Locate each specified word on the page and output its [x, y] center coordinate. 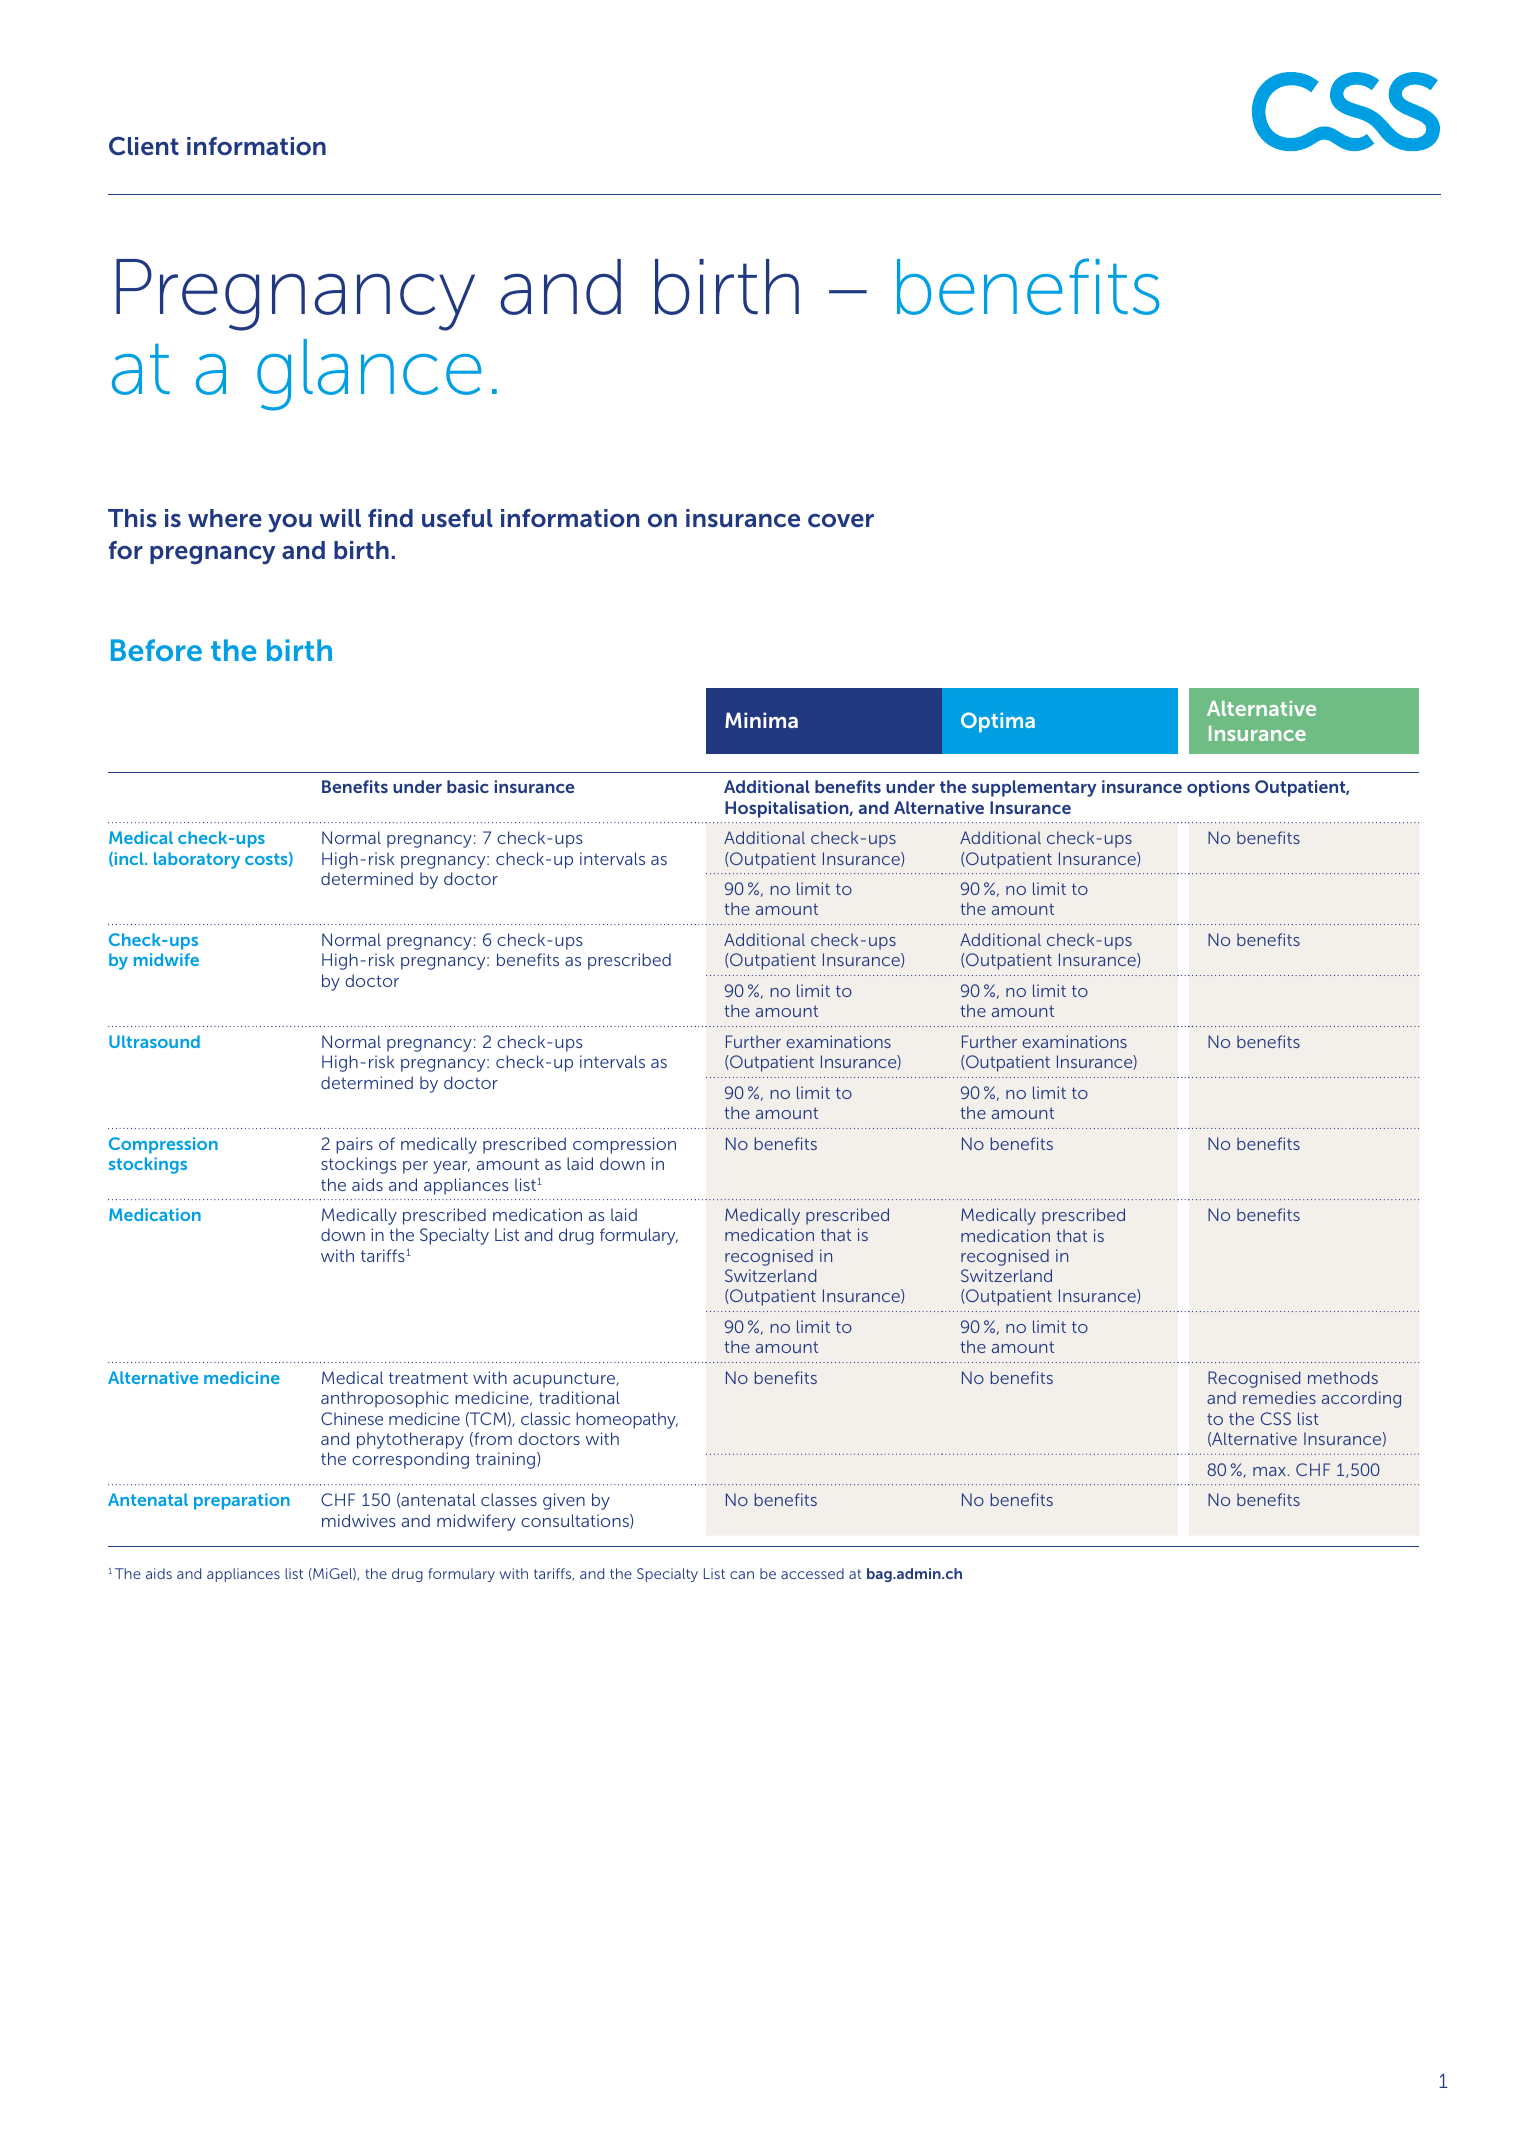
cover [841, 520]
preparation [242, 1501]
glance [369, 375]
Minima [761, 720]
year [451, 1167]
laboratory [197, 860]
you [290, 523]
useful [457, 518]
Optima [998, 722]
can [742, 1575]
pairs [354, 1145]
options [1218, 788]
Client [144, 145]
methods [1343, 1377]
